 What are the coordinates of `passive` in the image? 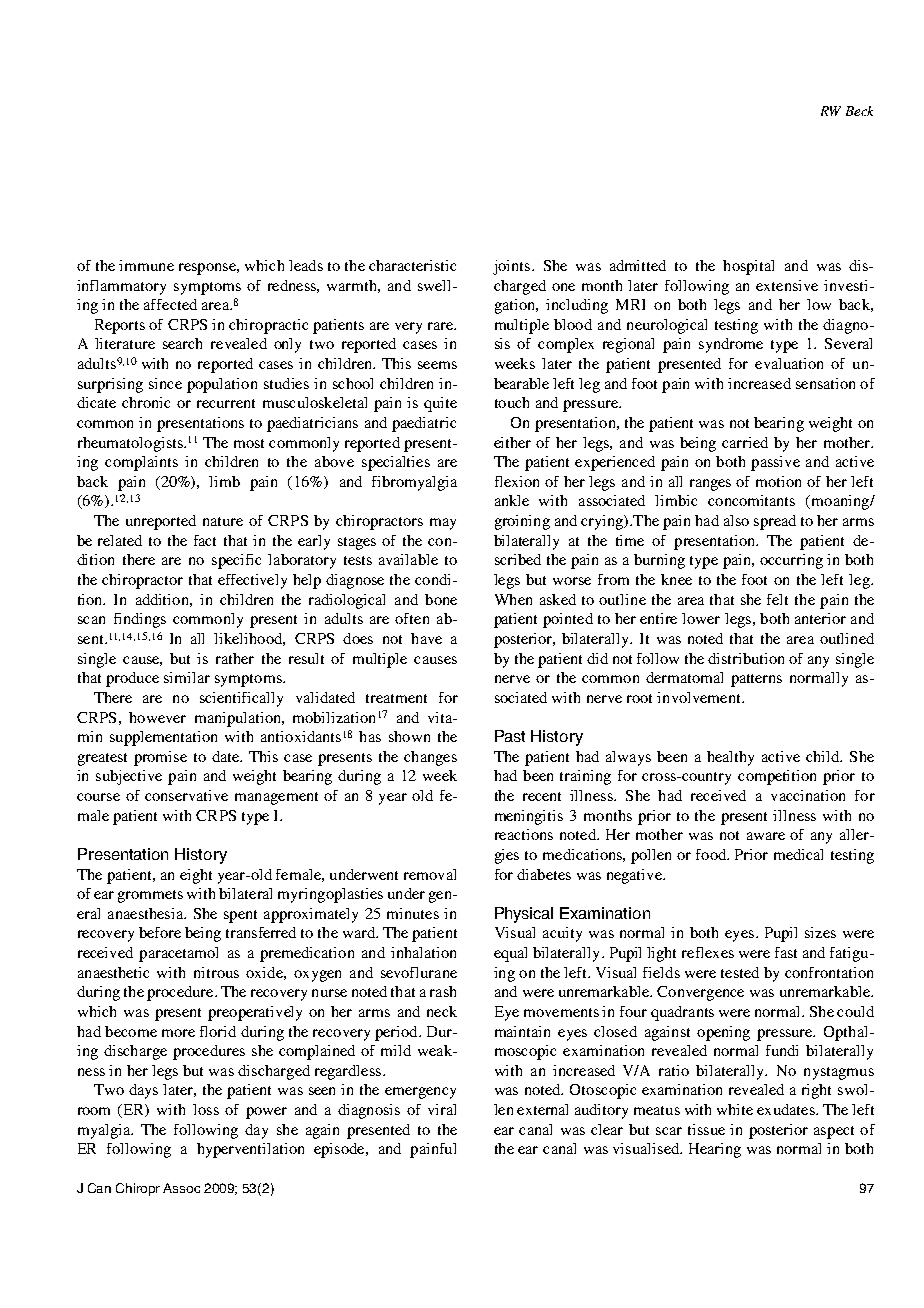 It's located at (775, 463).
